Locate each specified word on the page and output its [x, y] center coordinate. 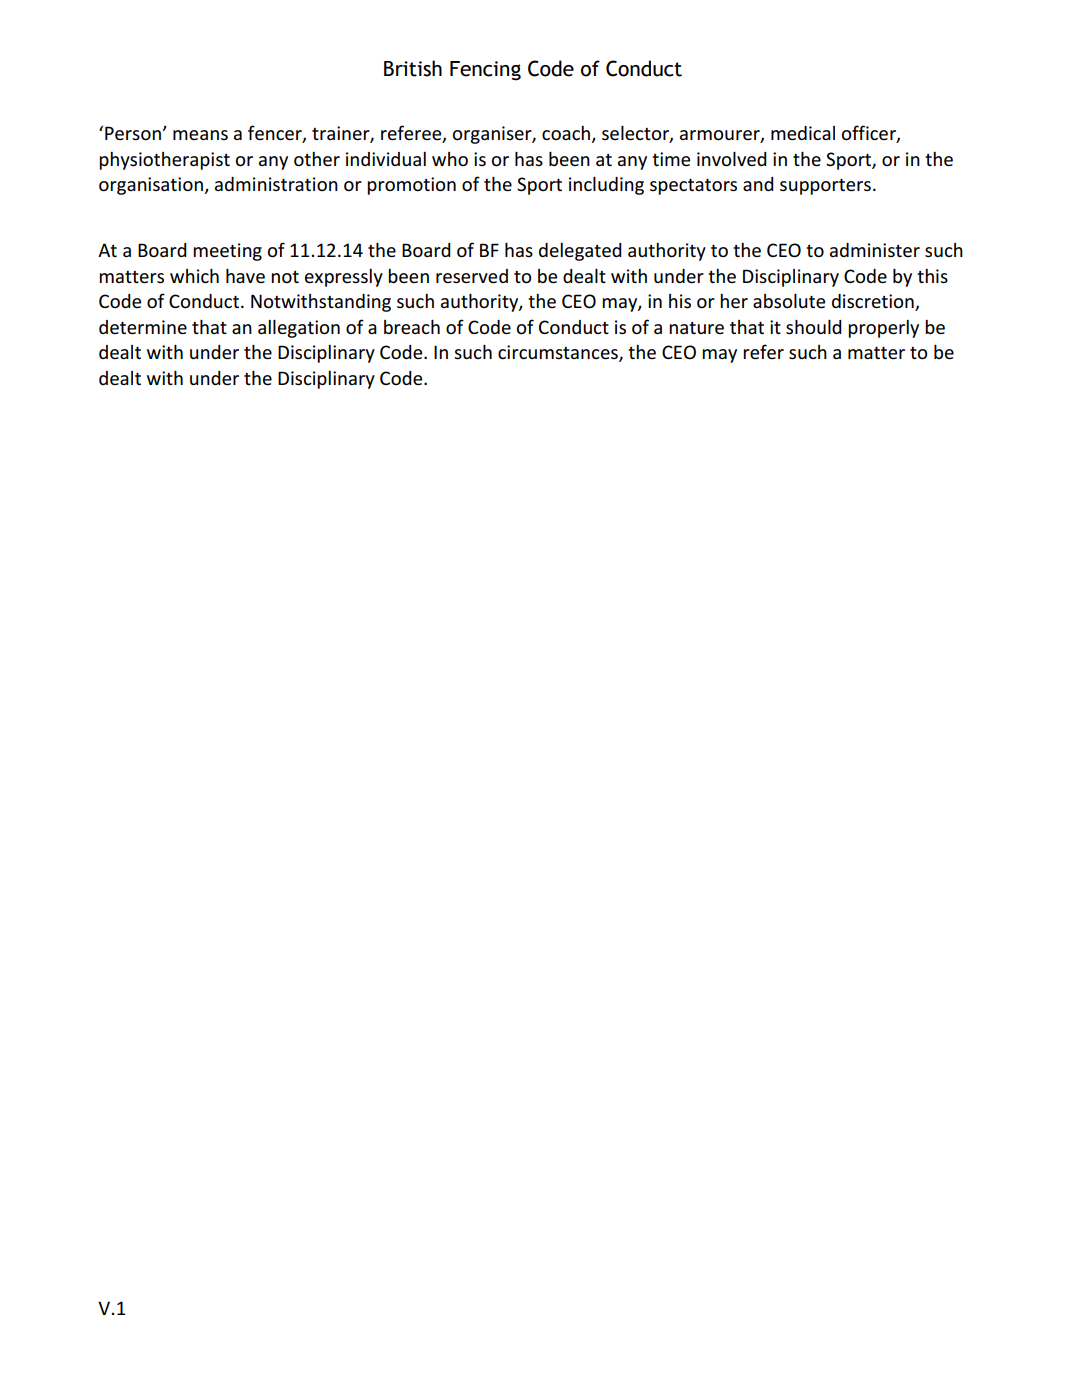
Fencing [485, 71]
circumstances [559, 353]
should [814, 327]
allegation [299, 329]
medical [803, 133]
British [413, 68]
